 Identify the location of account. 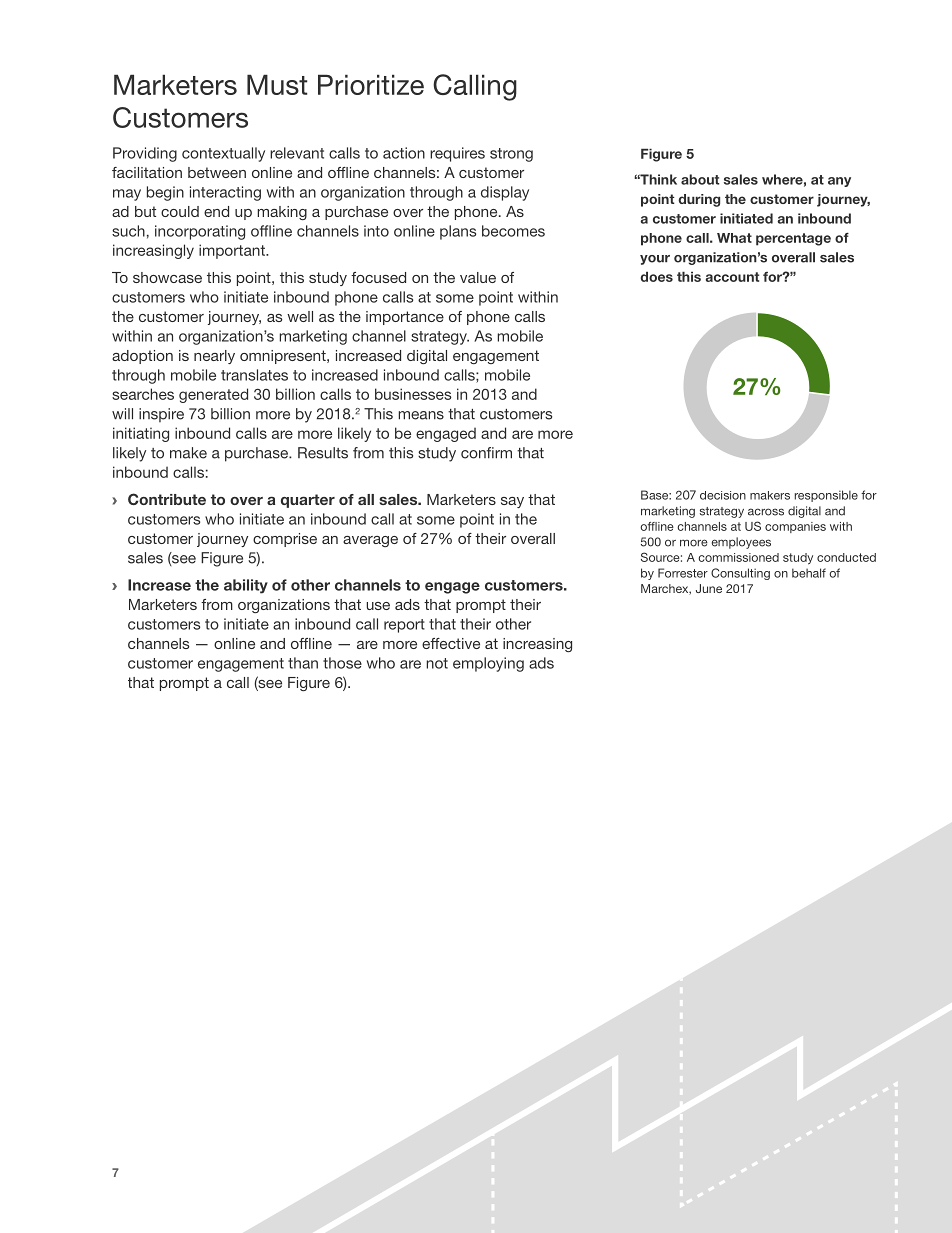
(732, 277).
